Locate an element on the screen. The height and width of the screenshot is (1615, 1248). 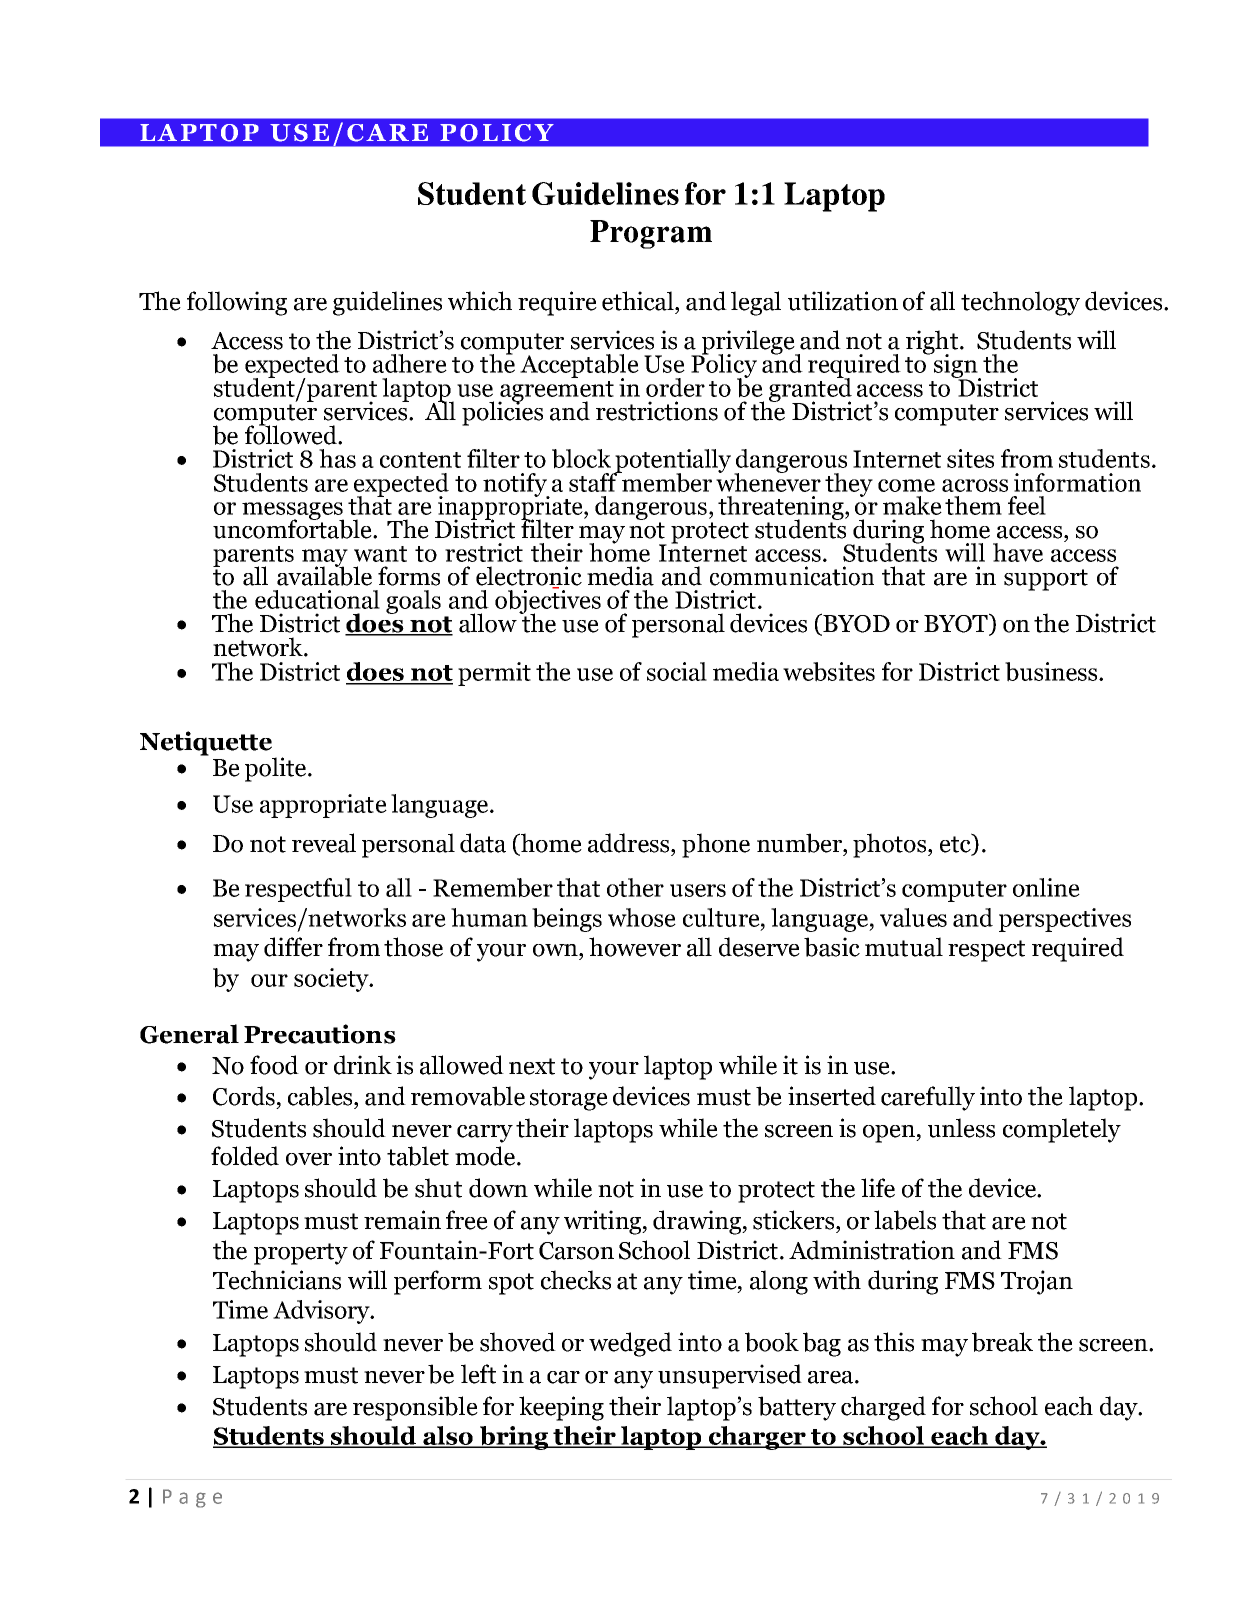
technology is located at coordinates (1020, 303).
